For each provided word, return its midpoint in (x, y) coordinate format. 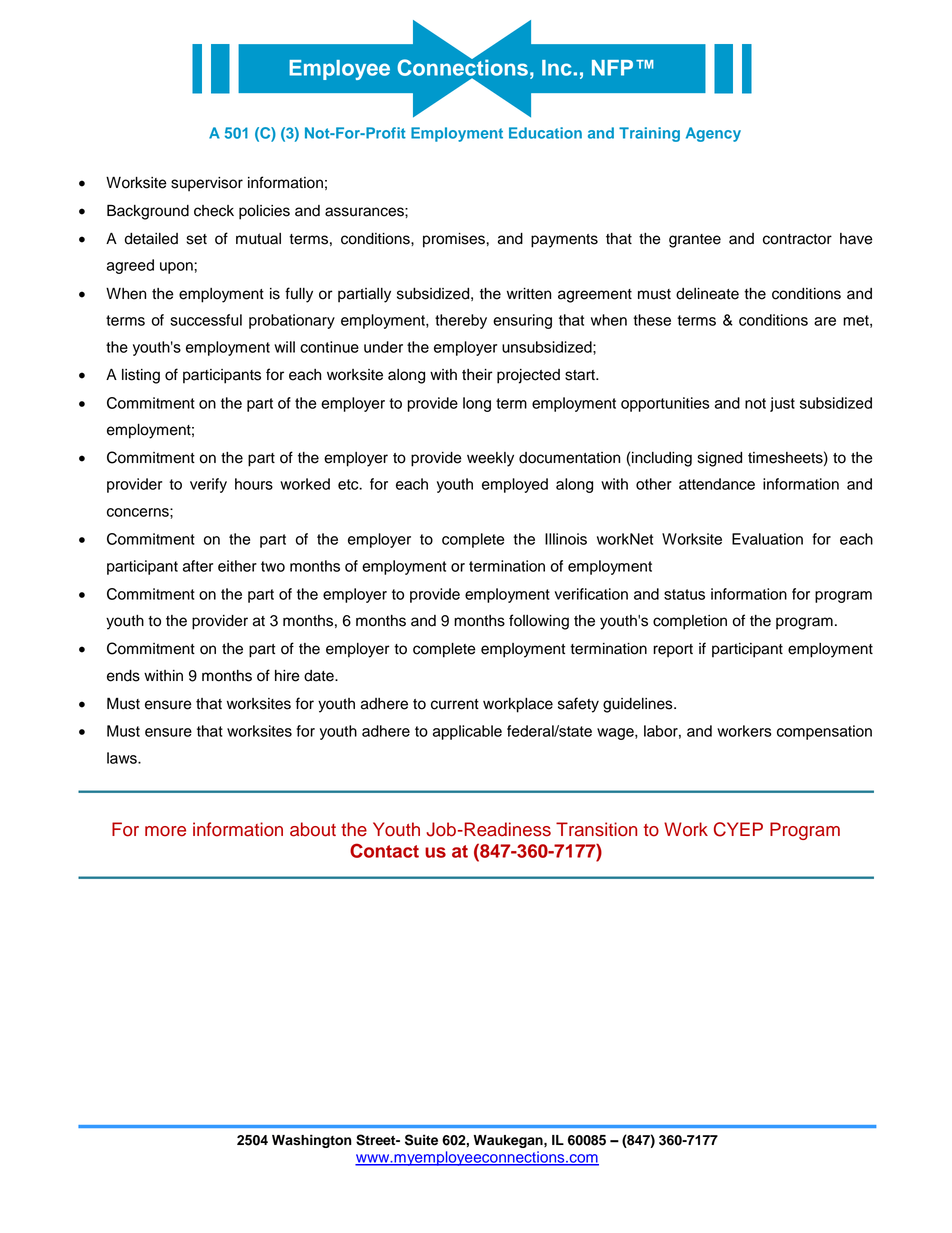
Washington (312, 1141)
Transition (596, 829)
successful (206, 320)
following (539, 622)
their (477, 375)
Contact (384, 850)
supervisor (207, 184)
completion (690, 622)
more (165, 831)
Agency (713, 134)
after (198, 566)
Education (545, 133)
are (825, 321)
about (313, 829)
